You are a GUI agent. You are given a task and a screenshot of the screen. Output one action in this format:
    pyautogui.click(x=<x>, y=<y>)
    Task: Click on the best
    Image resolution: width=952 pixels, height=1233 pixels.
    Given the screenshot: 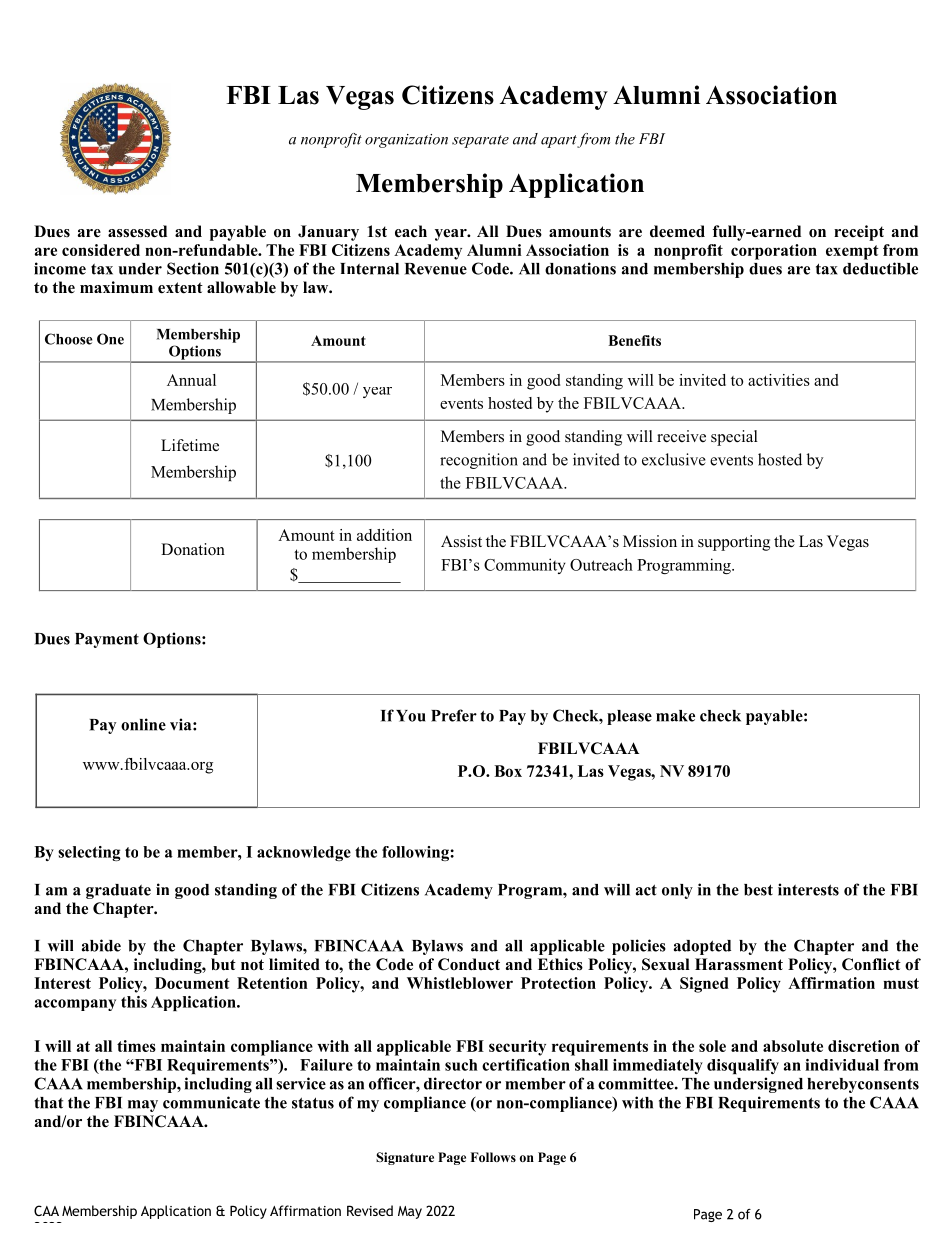 What is the action you would take?
    pyautogui.click(x=758, y=890)
